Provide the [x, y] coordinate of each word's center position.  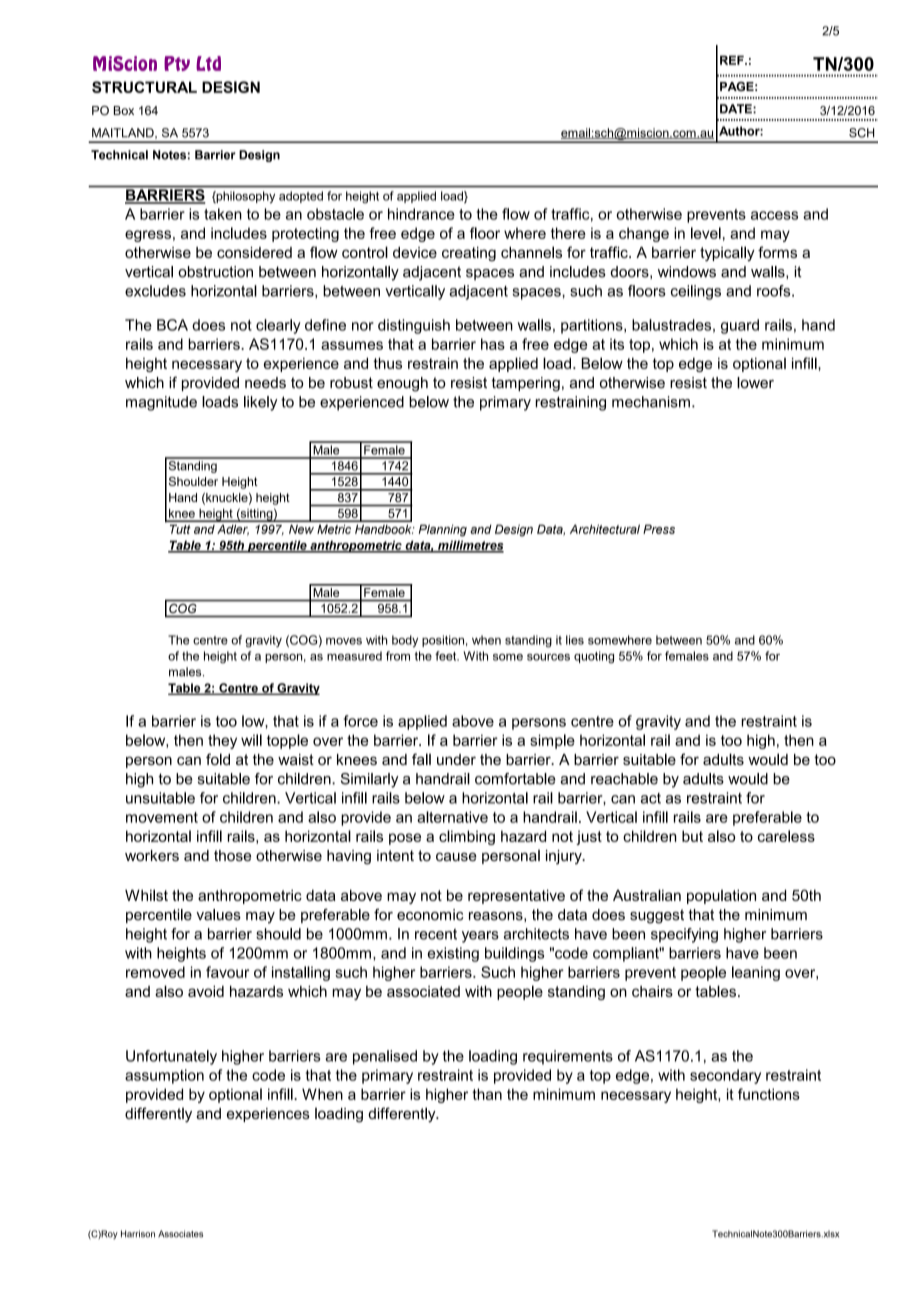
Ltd [208, 63]
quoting [594, 657]
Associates [180, 1234]
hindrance [421, 214]
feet [447, 656]
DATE [737, 109]
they [222, 741]
